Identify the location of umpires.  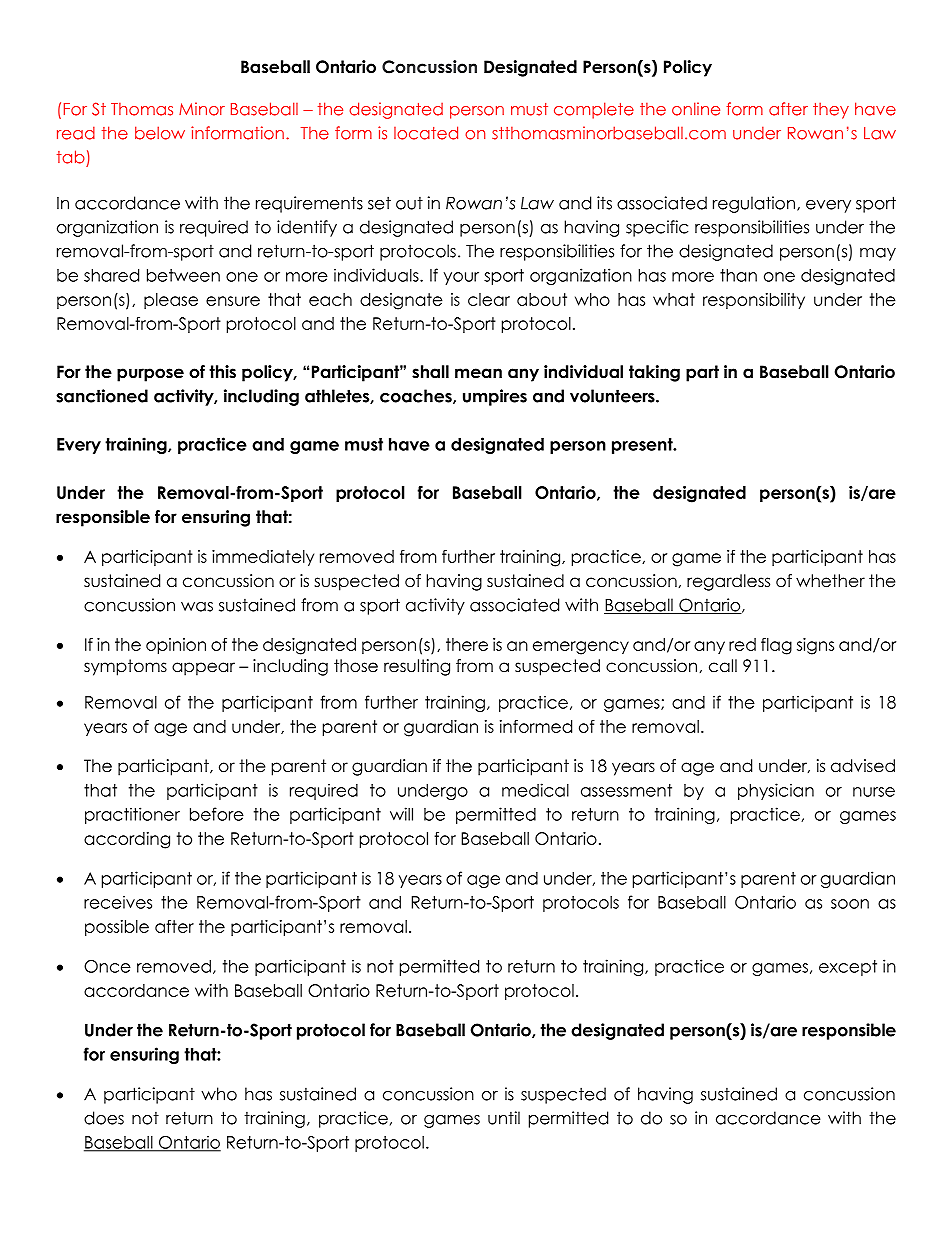
(495, 397).
